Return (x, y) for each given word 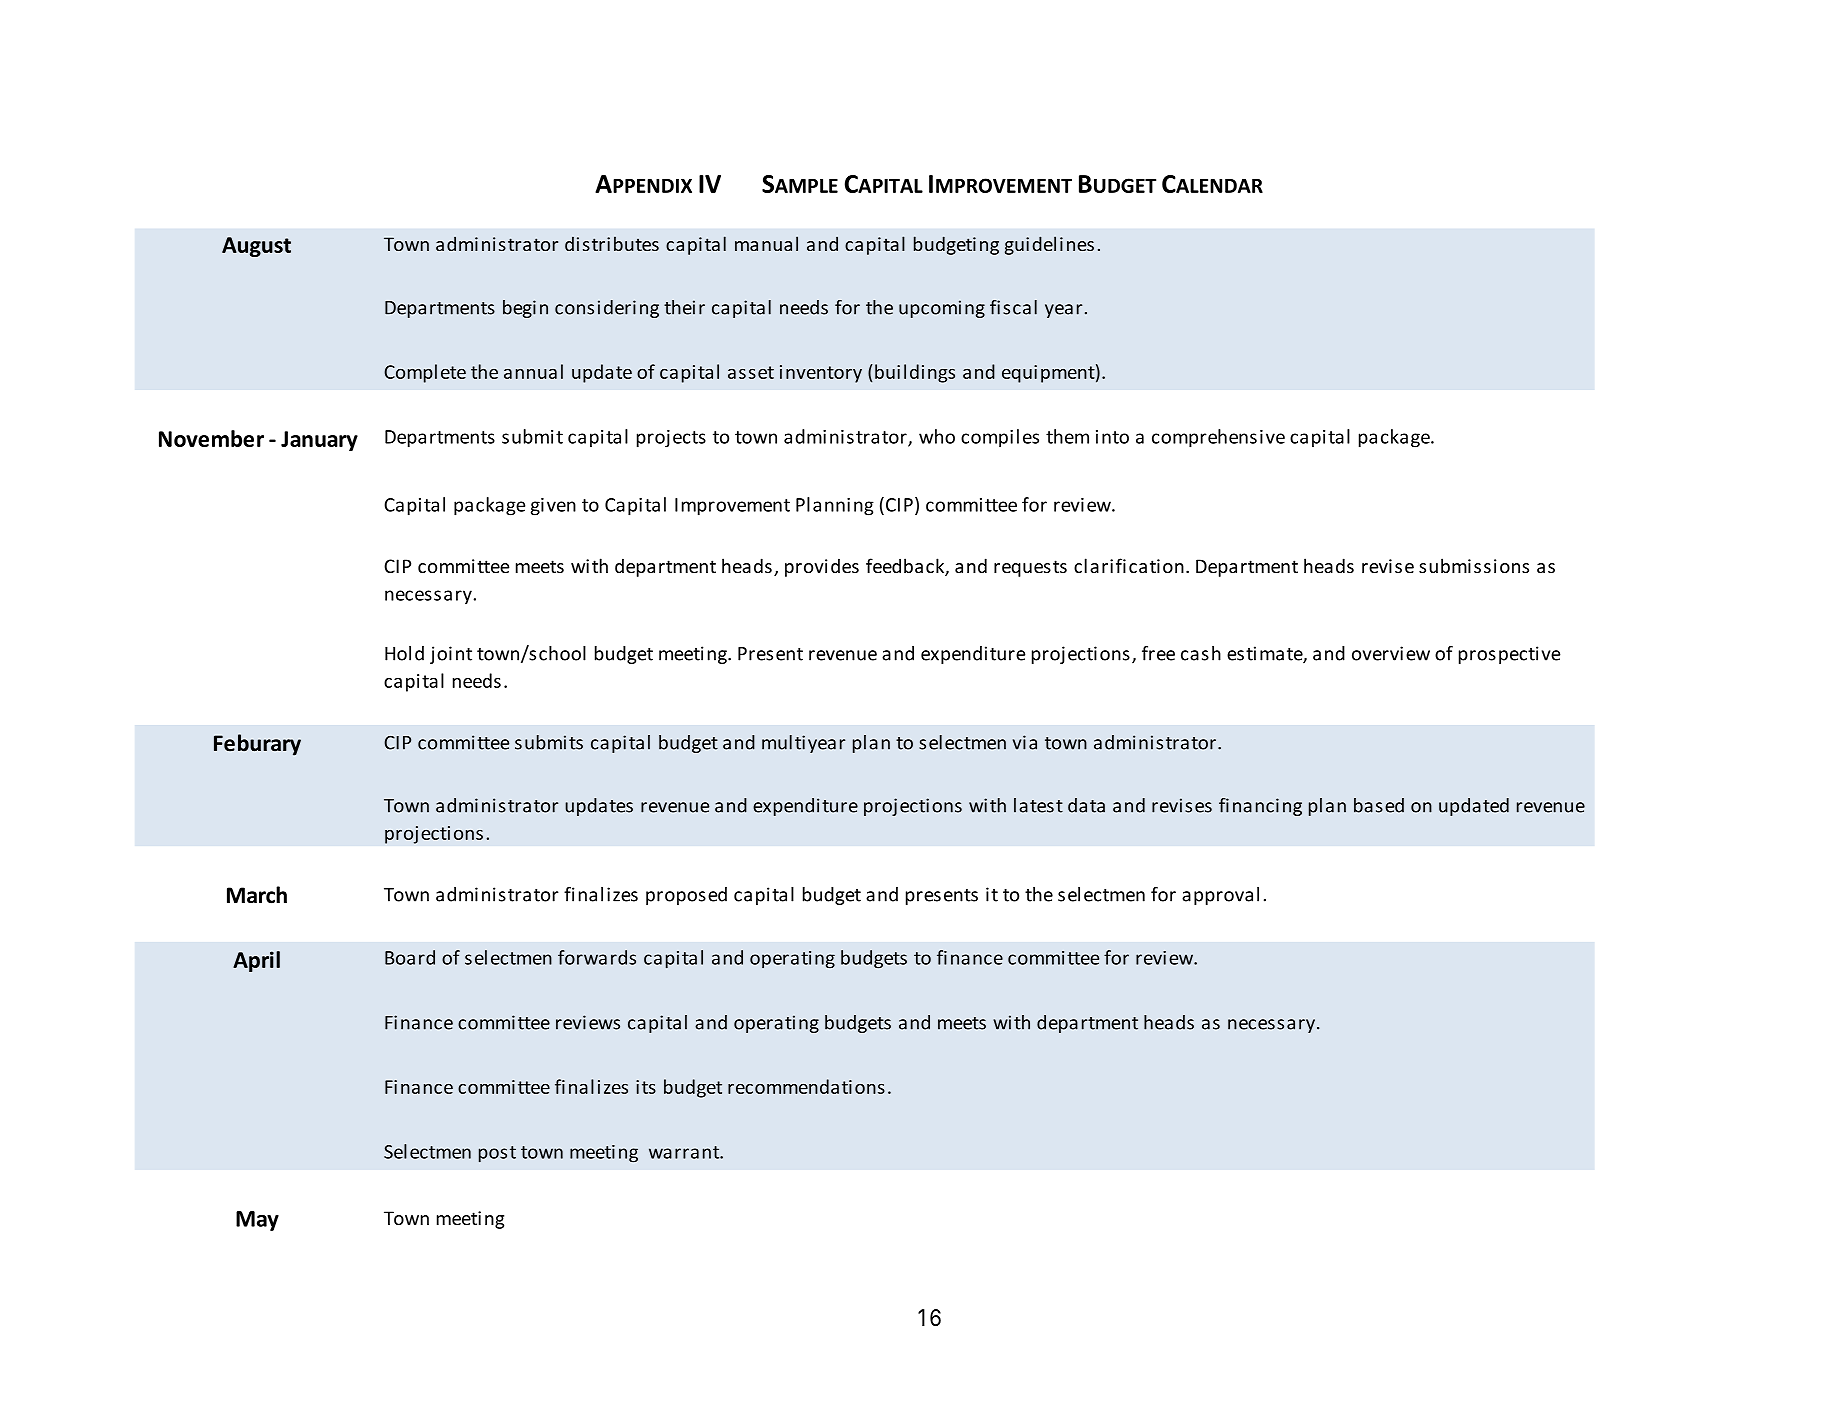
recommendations (806, 1086)
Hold (404, 653)
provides (822, 567)
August (256, 247)
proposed (686, 896)
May (257, 1221)
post (497, 1154)
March (257, 895)
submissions (1474, 565)
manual (766, 243)
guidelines (1049, 245)
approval (1220, 896)
